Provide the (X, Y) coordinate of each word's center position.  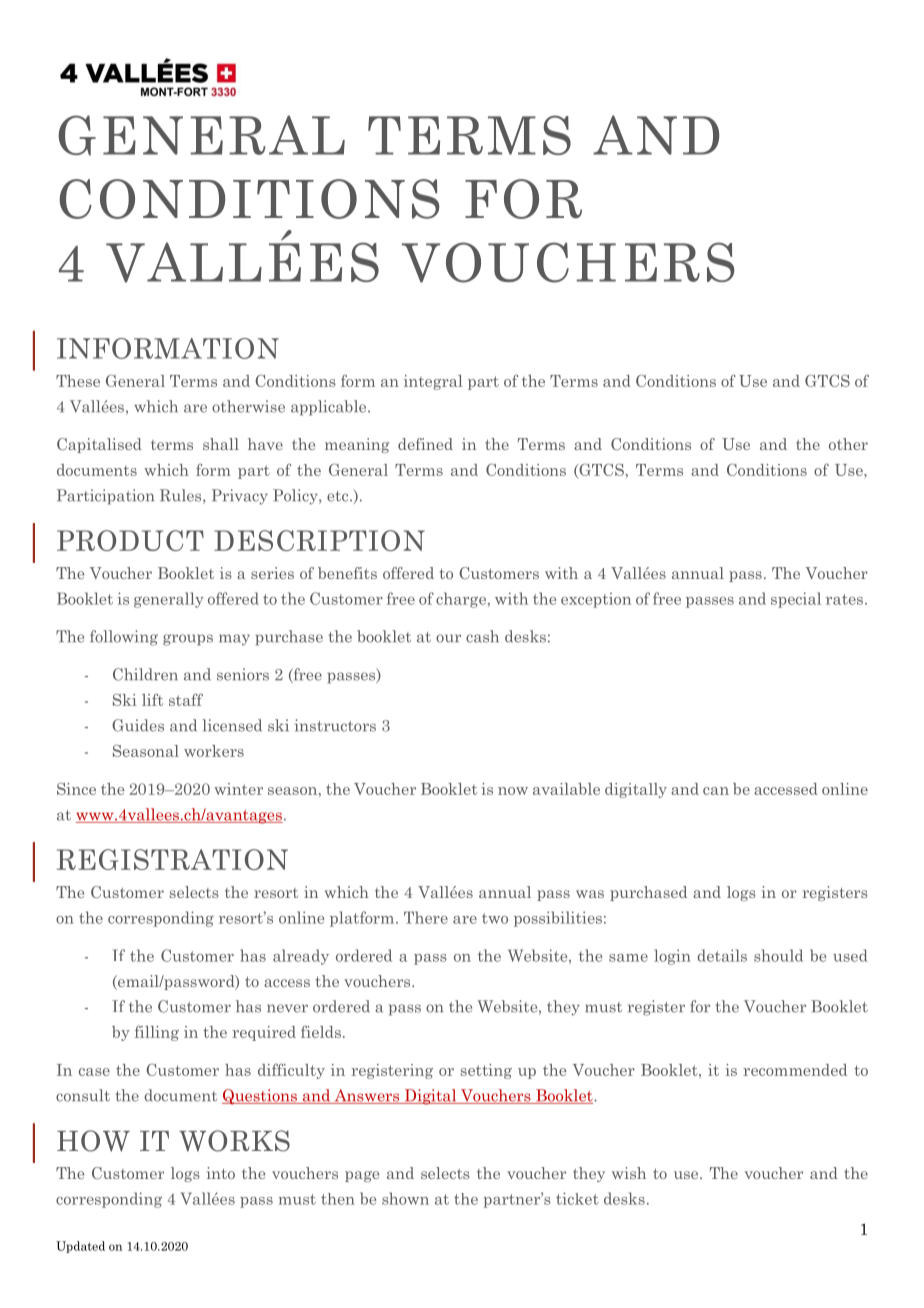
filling (157, 1033)
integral (433, 382)
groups (188, 640)
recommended (795, 1070)
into (220, 1173)
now (513, 791)
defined (425, 444)
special (796, 600)
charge (462, 600)
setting (486, 1071)
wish (629, 1173)
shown (405, 1198)
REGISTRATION (172, 859)
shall (221, 444)
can (716, 791)
